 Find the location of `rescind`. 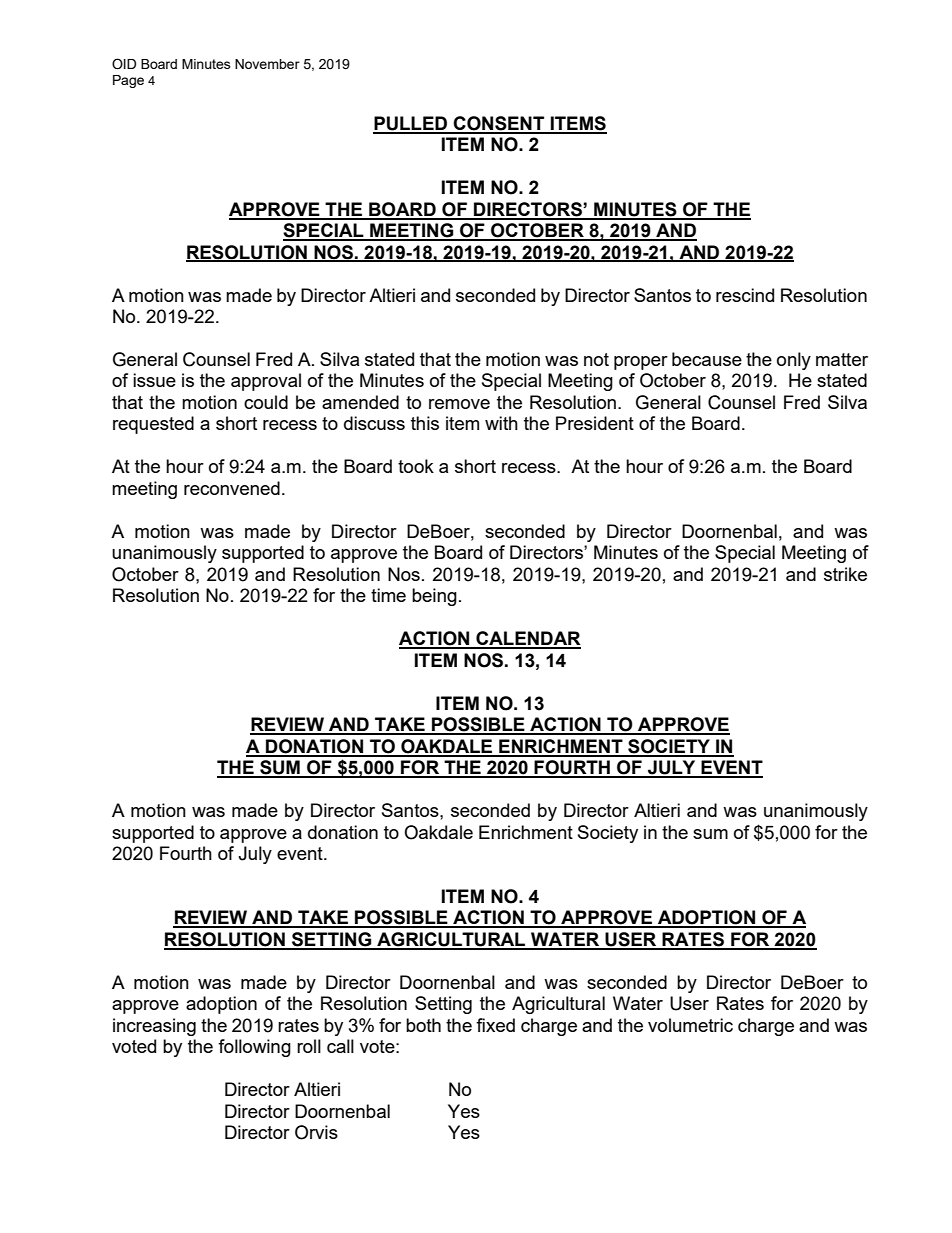

rescind is located at coordinates (745, 295).
